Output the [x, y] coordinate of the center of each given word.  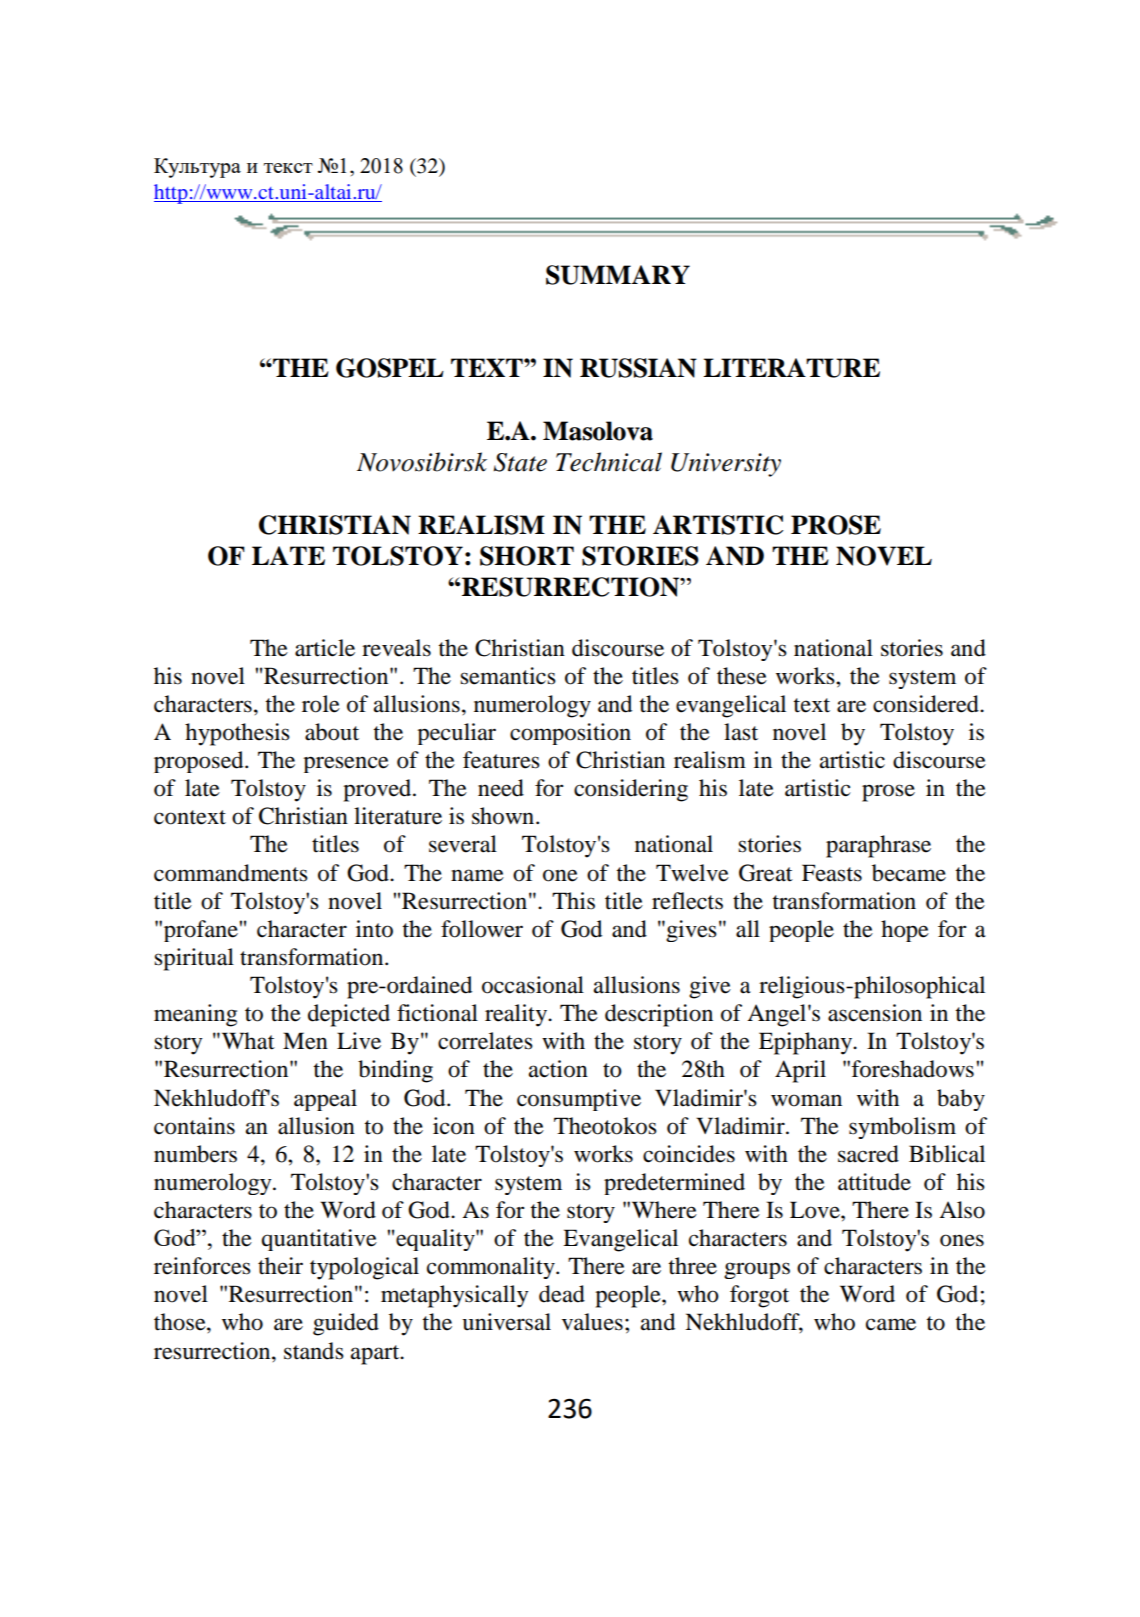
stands [314, 1351]
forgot [759, 1296]
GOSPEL [390, 368]
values [592, 1322]
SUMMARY [618, 275]
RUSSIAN [638, 368]
